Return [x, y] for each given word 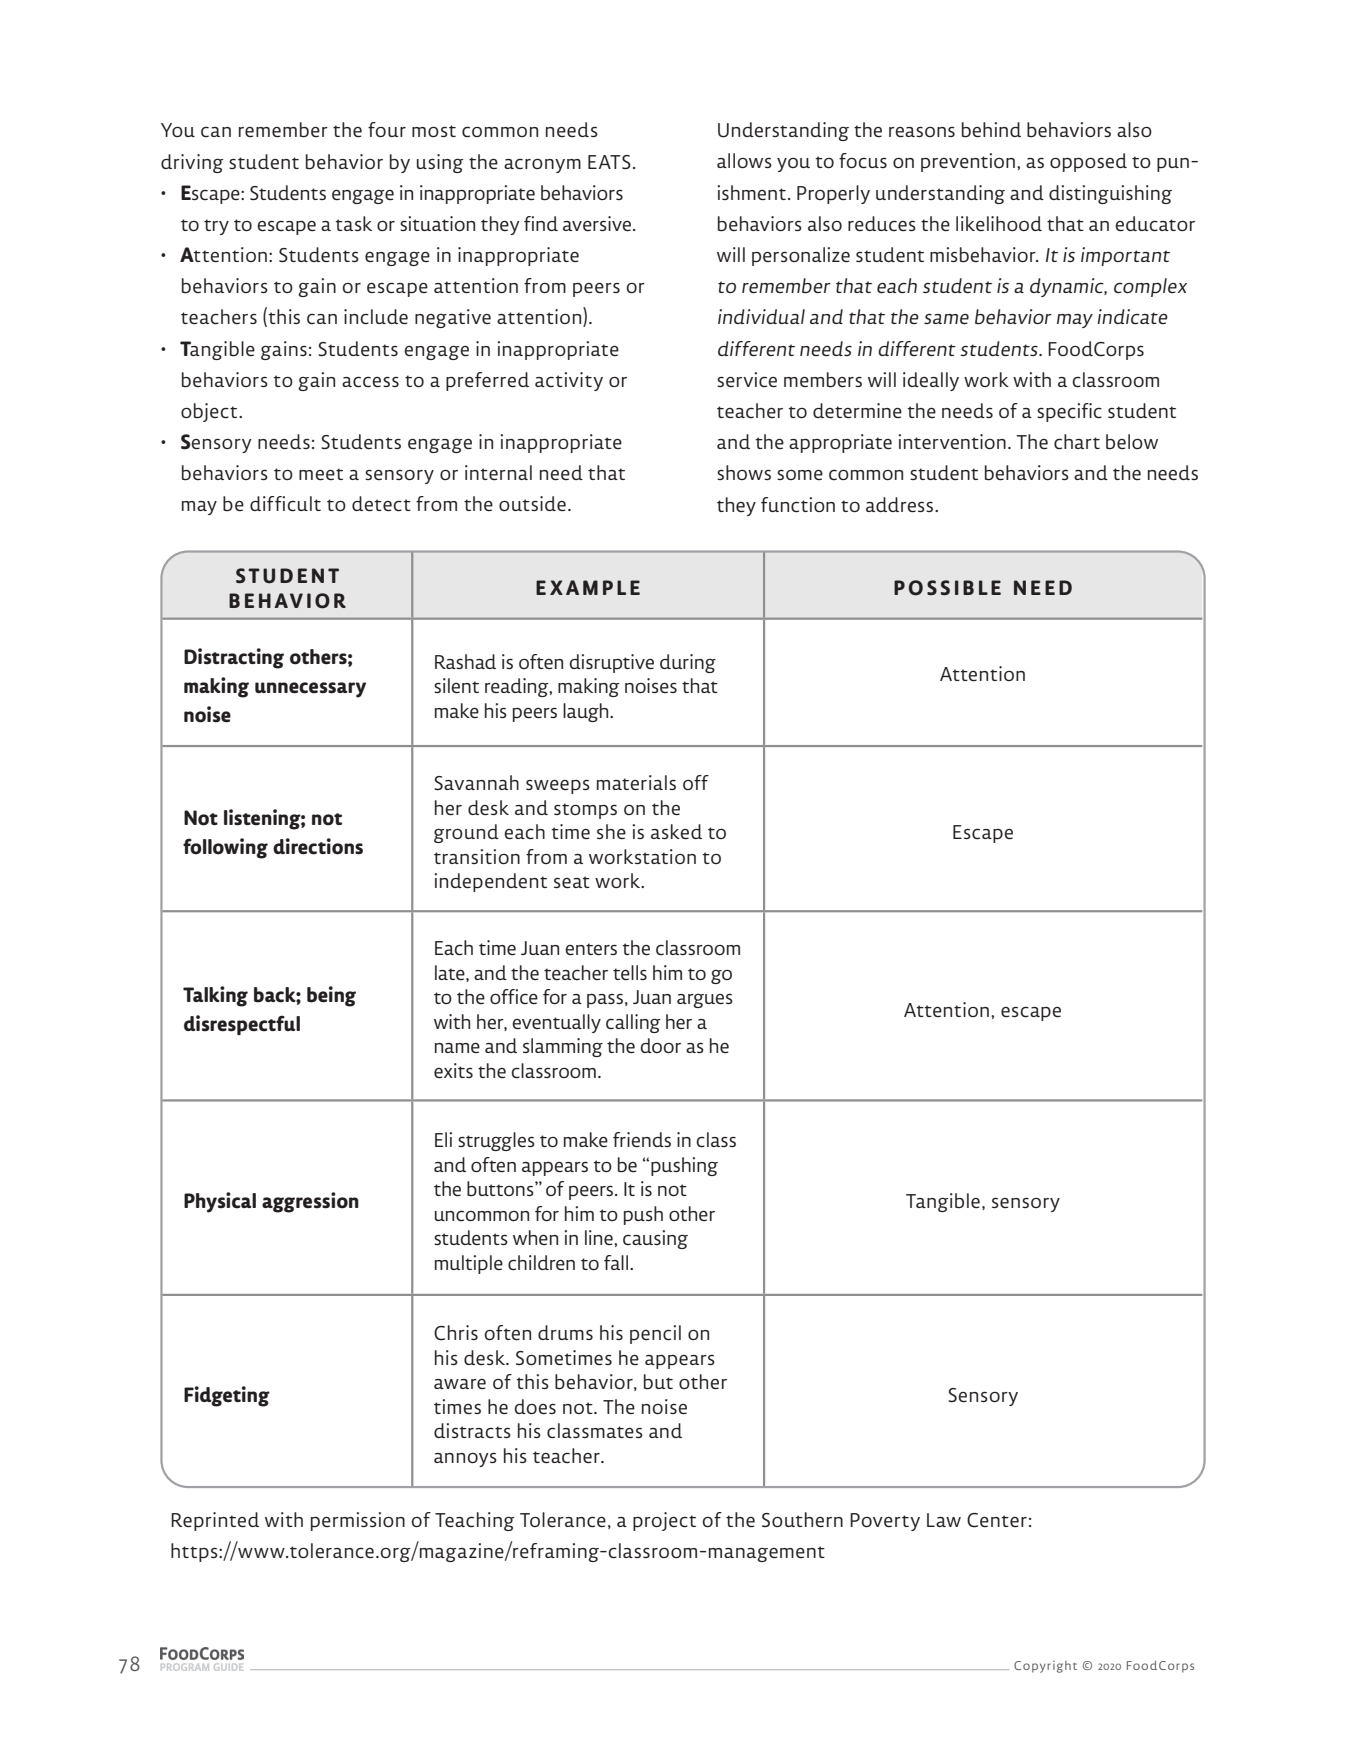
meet [321, 474]
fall [617, 1262]
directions [318, 846]
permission [358, 1521]
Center [997, 1520]
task [353, 223]
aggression [310, 1202]
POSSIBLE [947, 588]
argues [705, 1001]
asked [676, 831]
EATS [609, 162]
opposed [1088, 162]
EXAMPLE [588, 587]
